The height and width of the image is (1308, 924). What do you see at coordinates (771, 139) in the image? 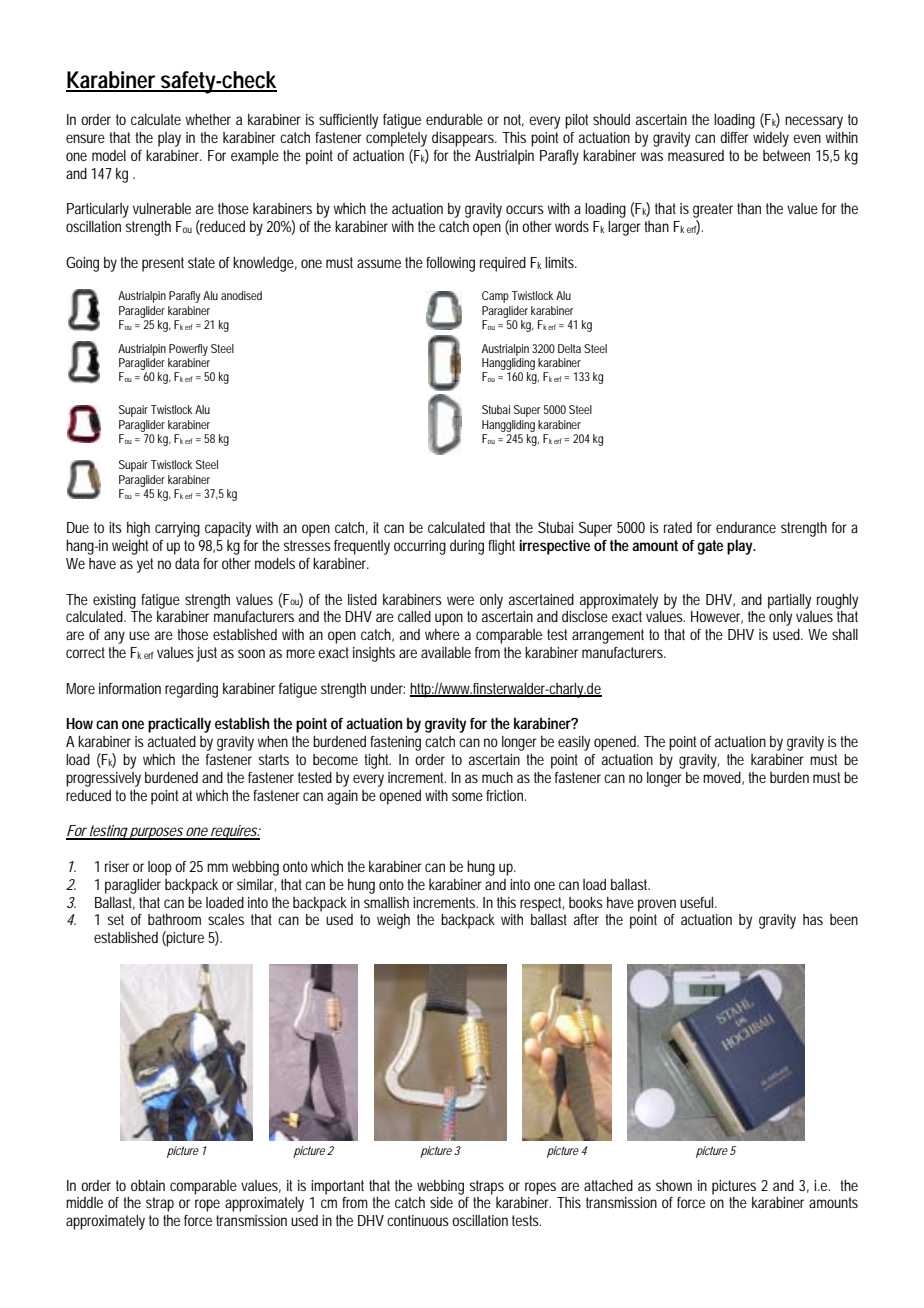
I see `widely` at bounding box center [771, 139].
